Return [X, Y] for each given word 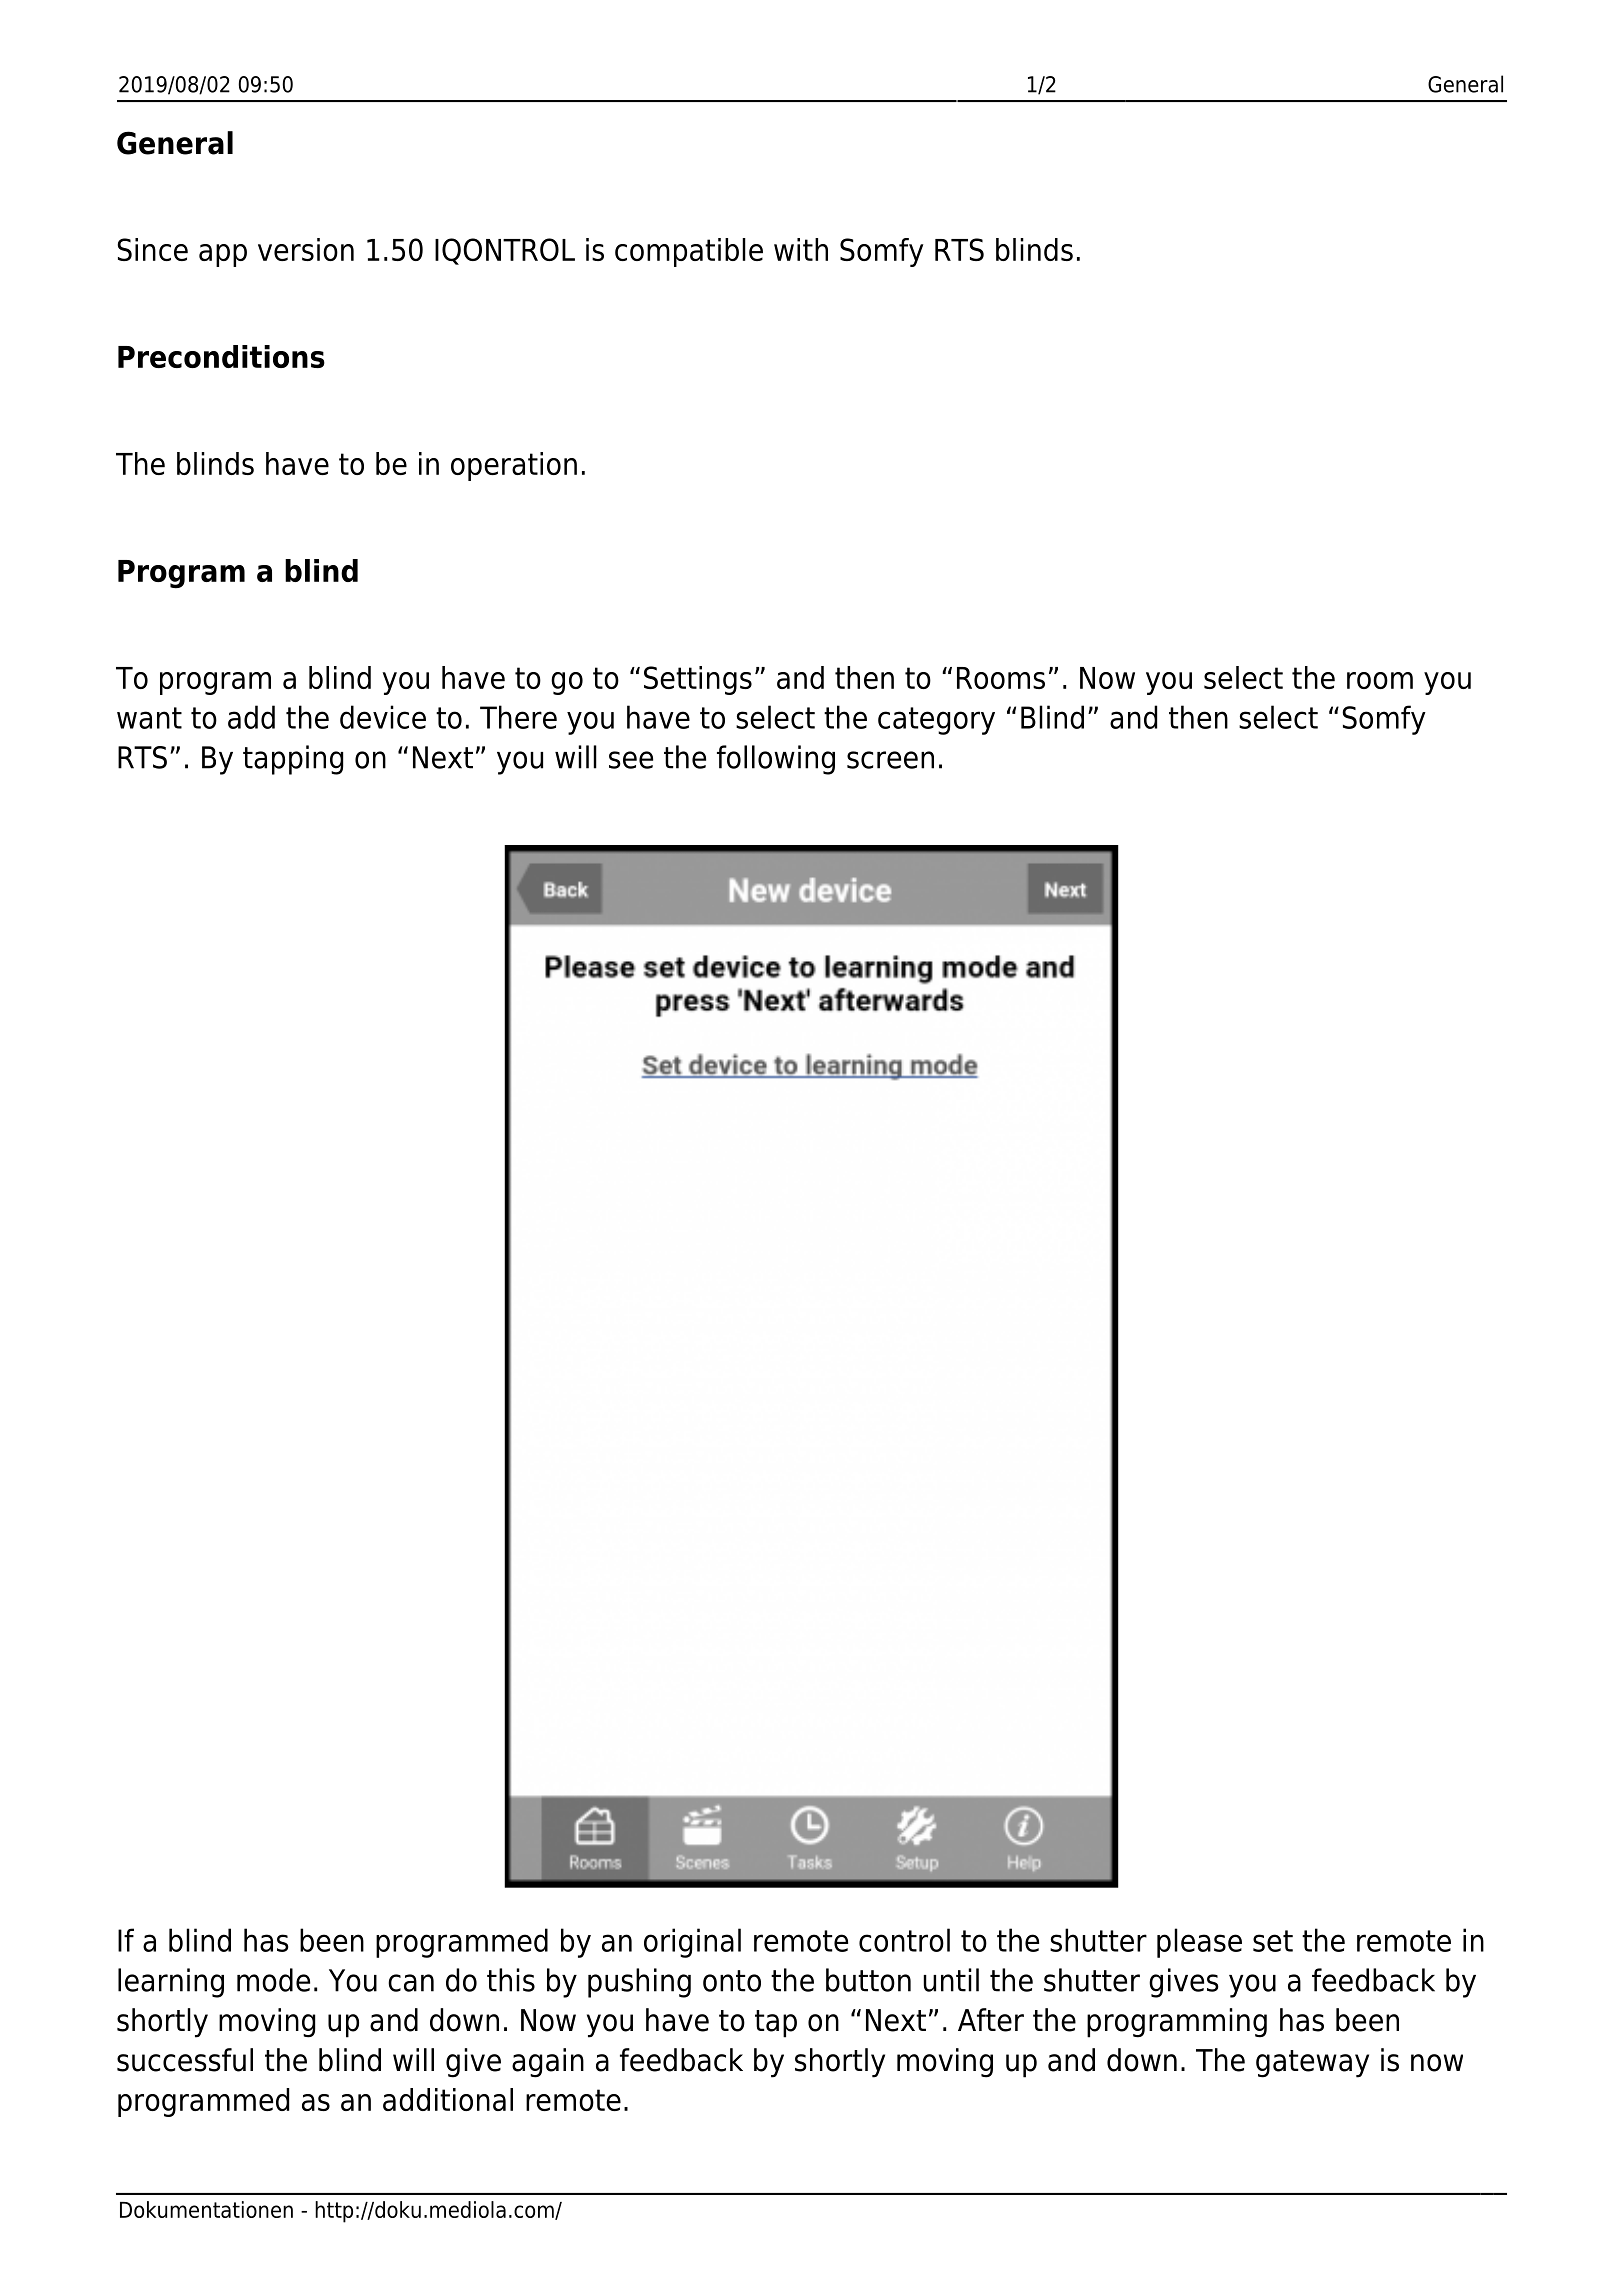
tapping [293, 760]
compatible [689, 252]
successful [185, 2060]
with [801, 249]
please [1199, 1943]
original [692, 1943]
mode [273, 1980]
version [306, 249]
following [776, 760]
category [936, 721]
